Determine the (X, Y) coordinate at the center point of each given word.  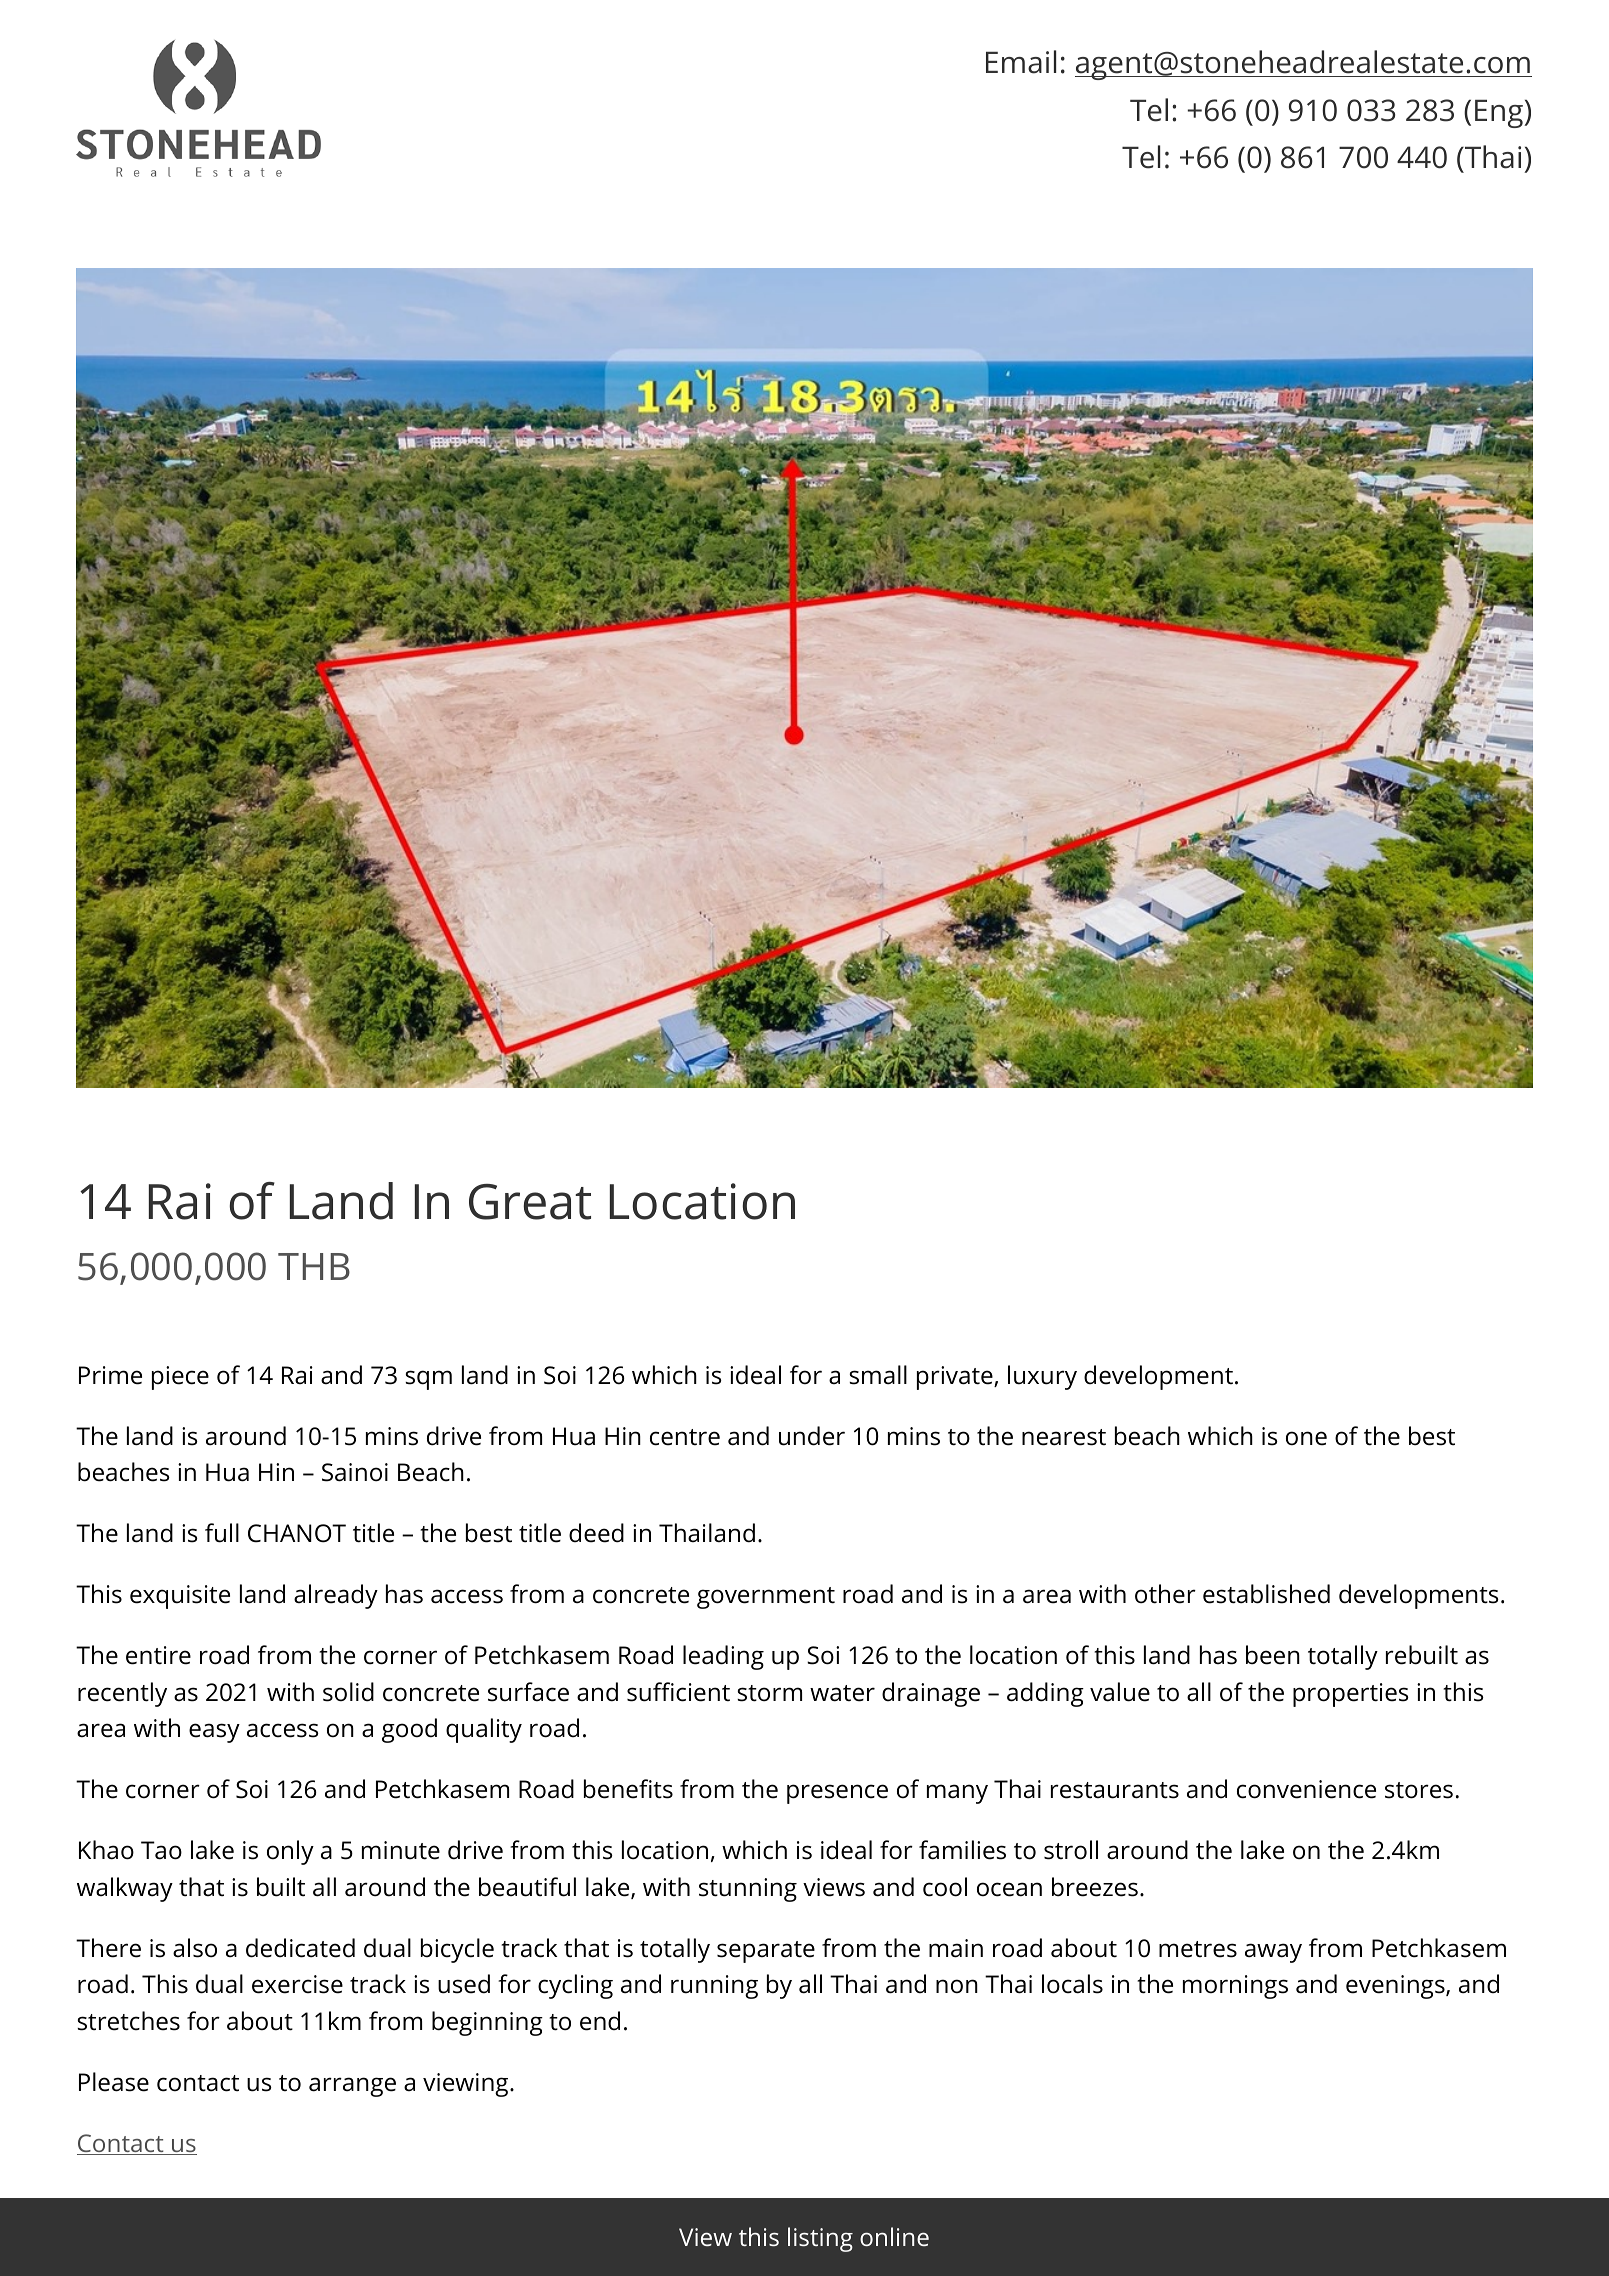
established (1266, 1594)
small (878, 1375)
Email (1021, 62)
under (812, 1436)
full (222, 1533)
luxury (1042, 1377)
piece (180, 1378)
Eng (1500, 114)
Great (530, 1202)
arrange (352, 2087)
